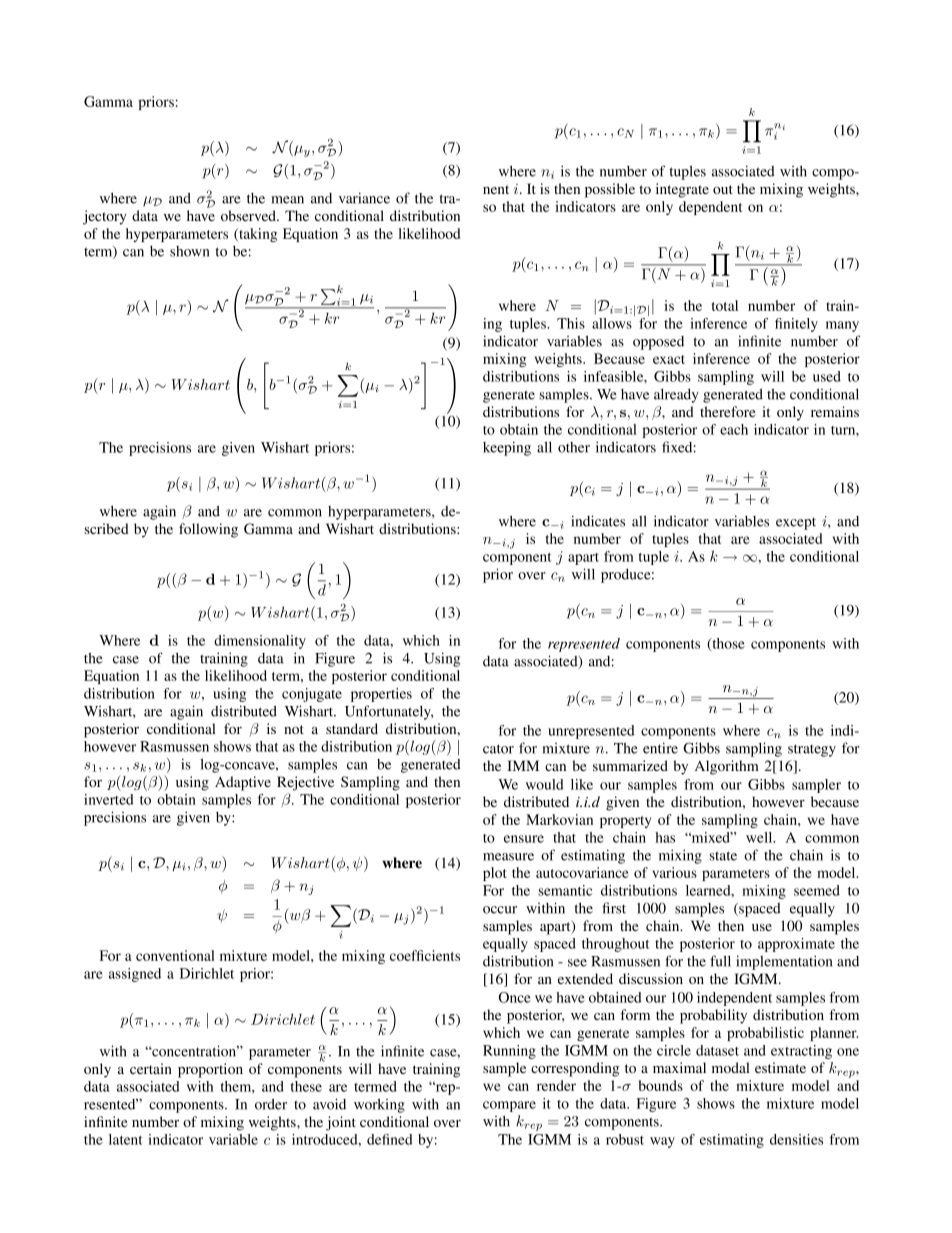  I want to click on occur, so click(500, 910).
